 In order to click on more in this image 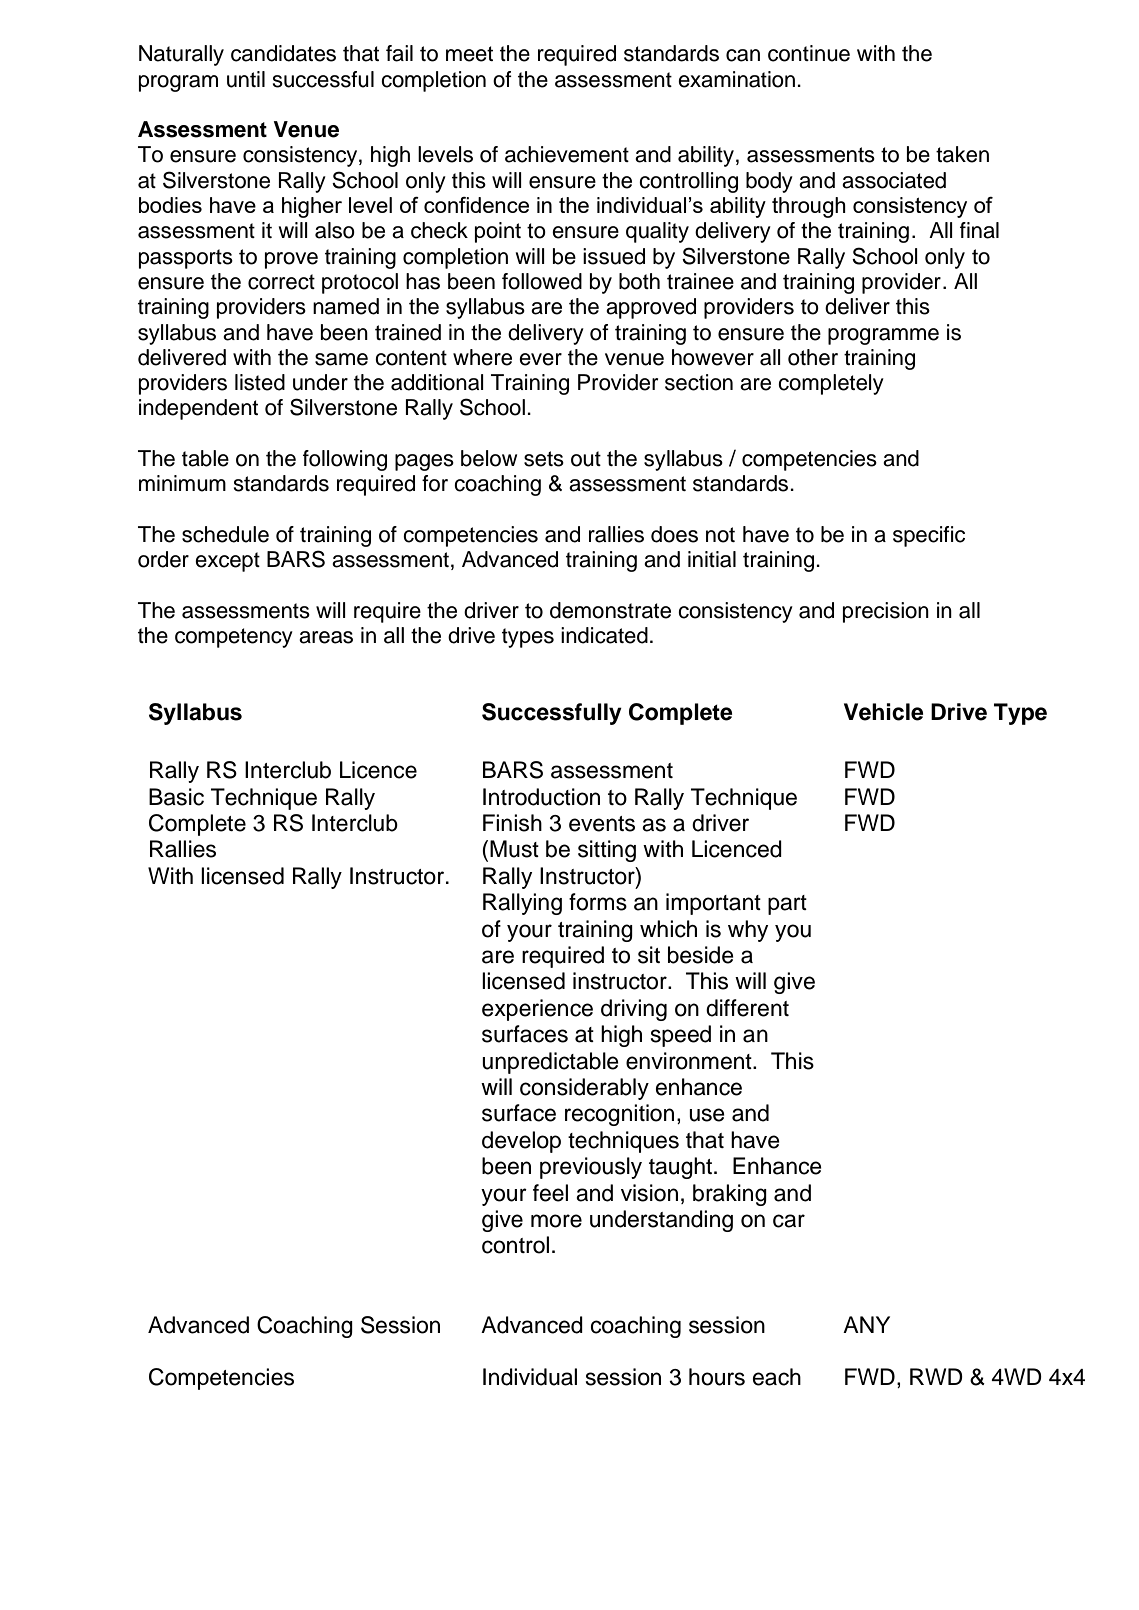, I will do `click(556, 1221)`.
